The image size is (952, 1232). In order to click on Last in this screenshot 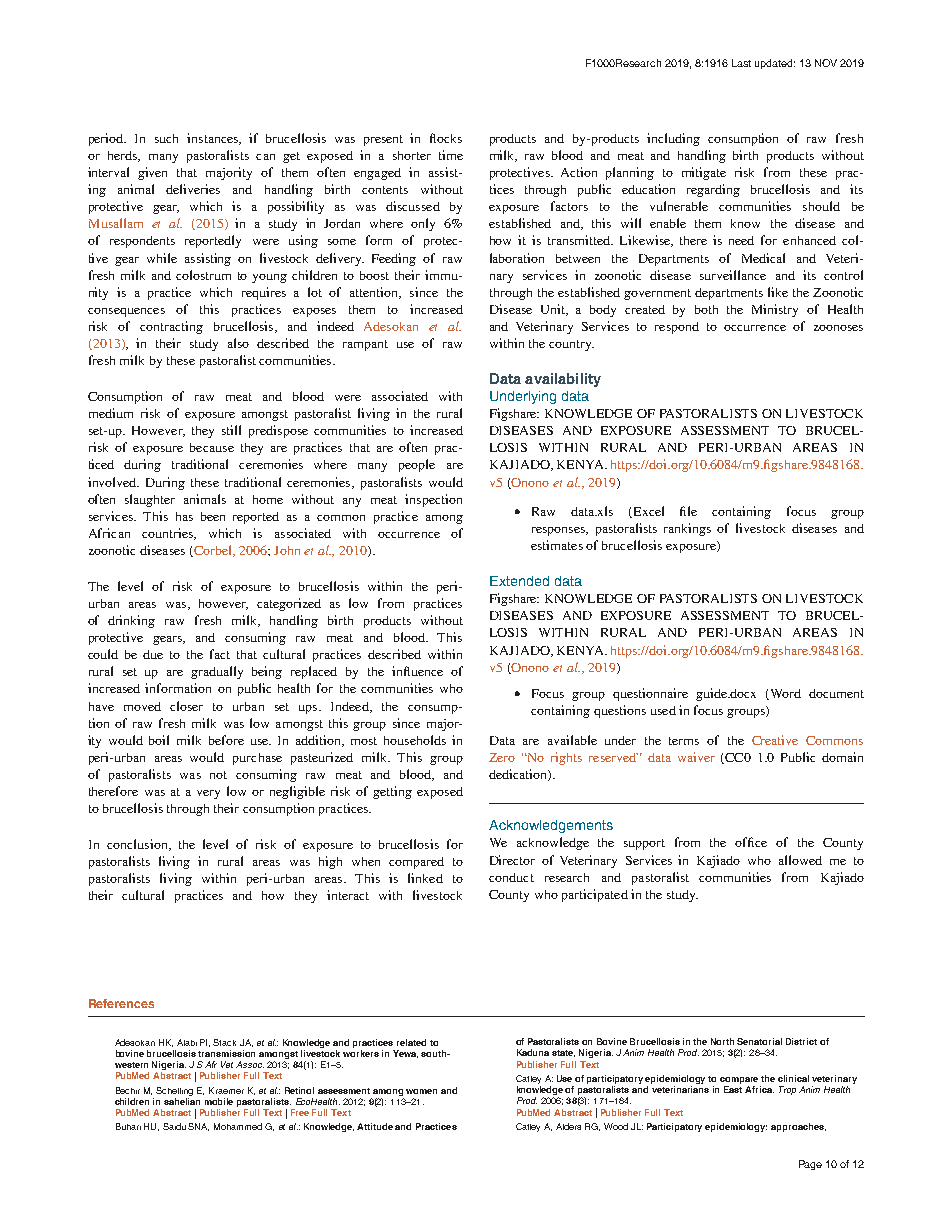, I will do `click(741, 63)`.
